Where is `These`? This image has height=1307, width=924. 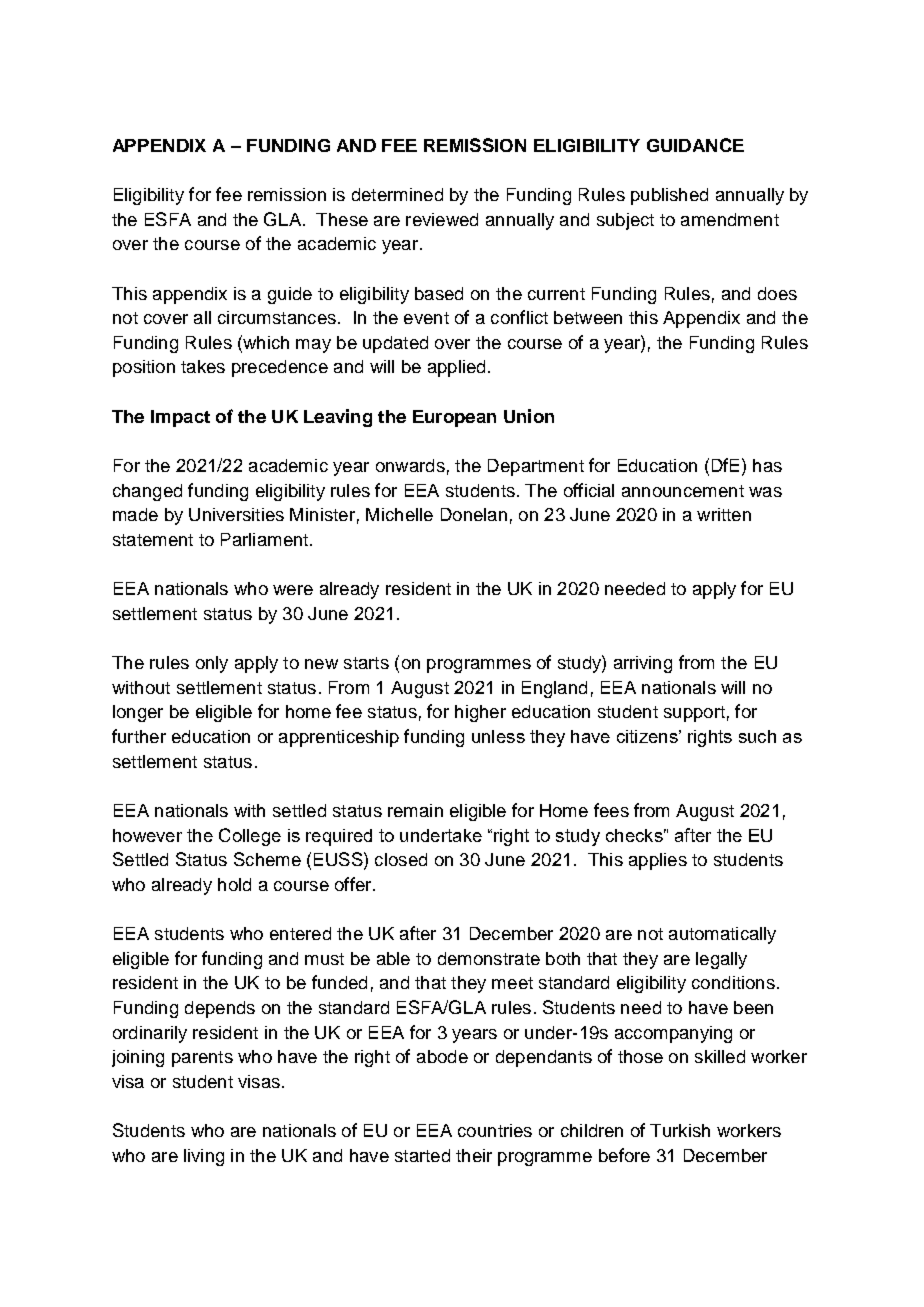 These is located at coordinates (342, 219).
